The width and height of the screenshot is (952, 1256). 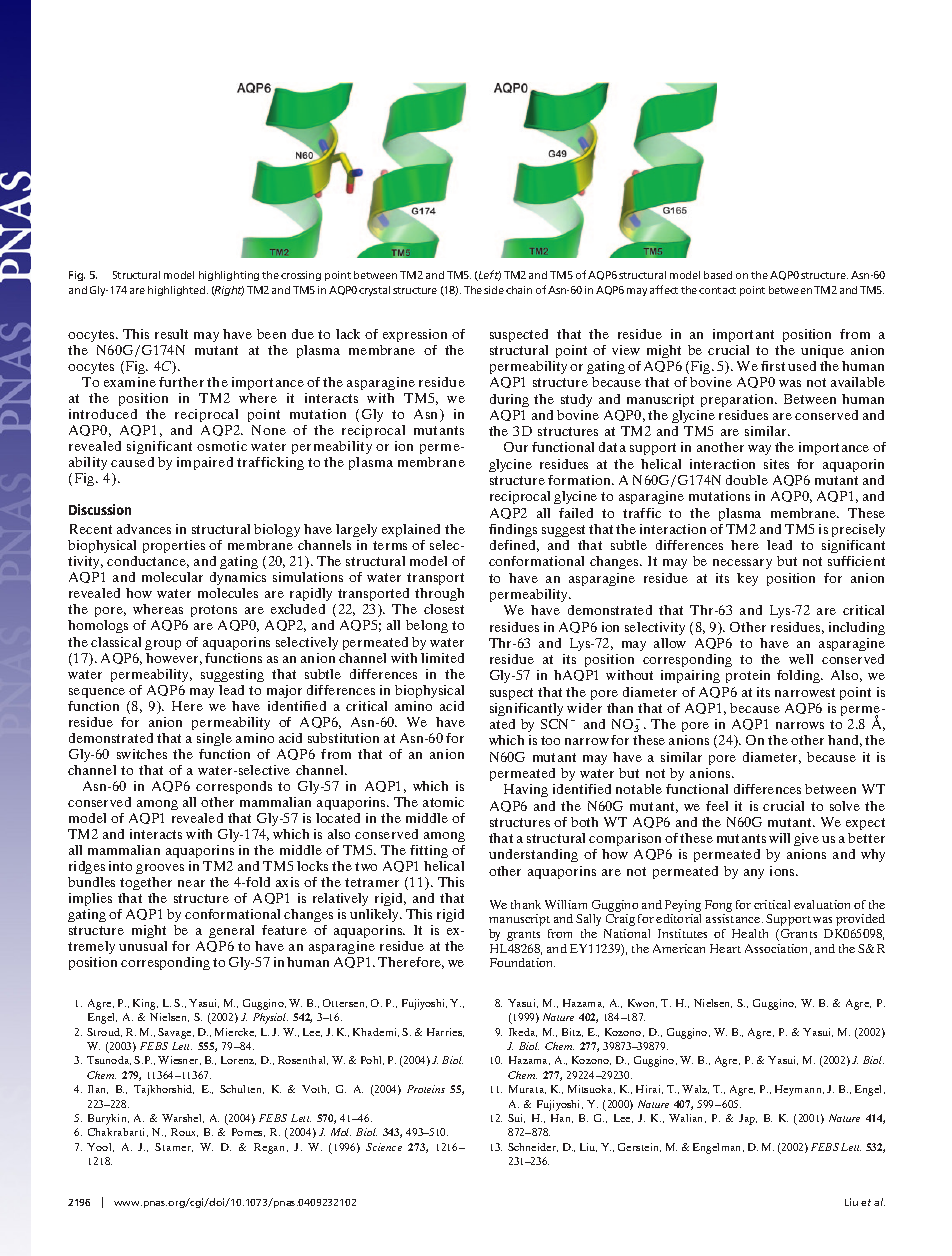 What do you see at coordinates (522, 962) in the screenshot?
I see `Foundation` at bounding box center [522, 962].
